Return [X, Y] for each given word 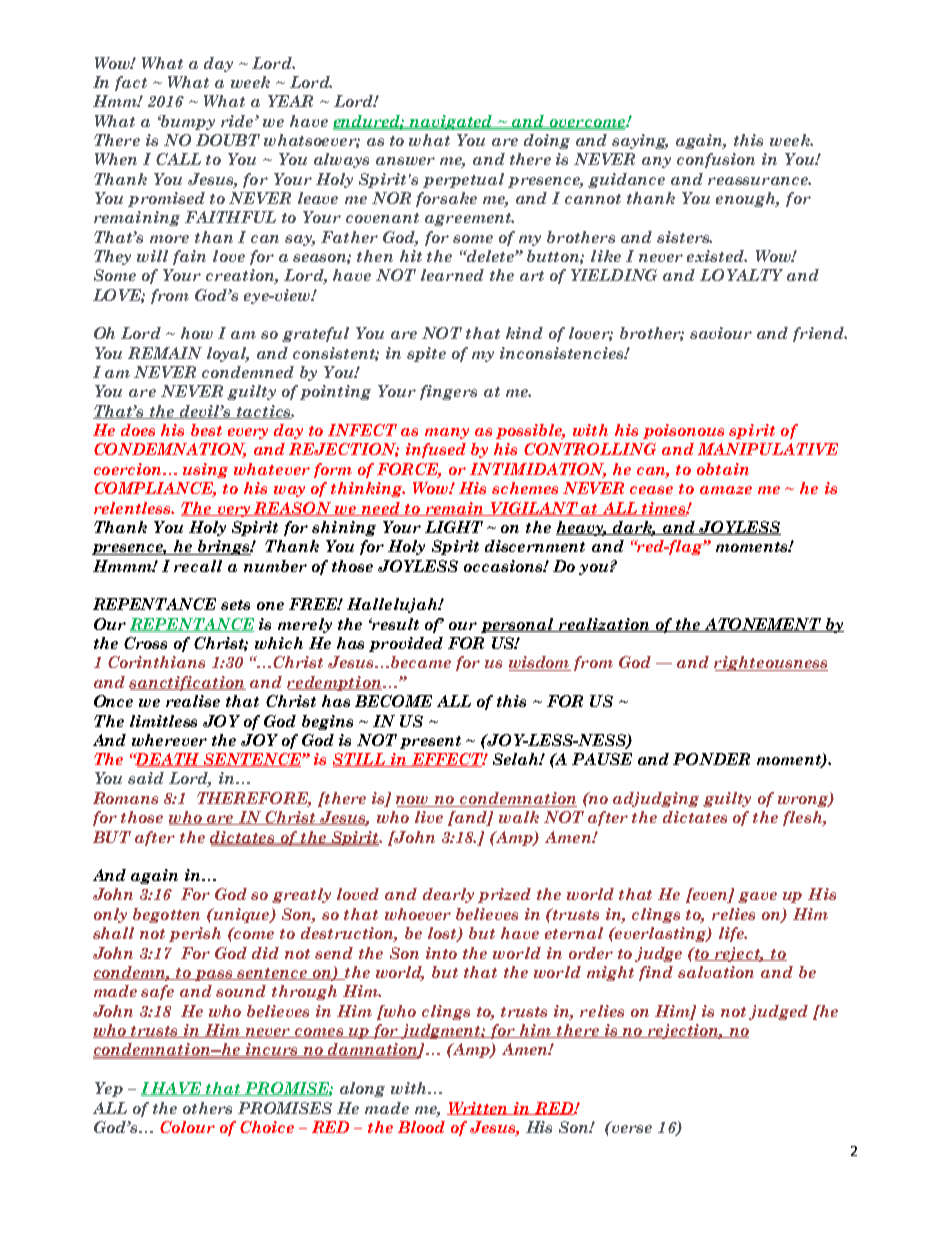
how [197, 333]
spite [426, 354]
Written [479, 1108]
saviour [721, 333]
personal [518, 625]
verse [630, 1127]
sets [235, 605]
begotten [166, 915]
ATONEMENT [763, 625]
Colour [187, 1127]
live [429, 817]
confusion [716, 160]
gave [757, 897]
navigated [452, 122]
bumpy [187, 122]
